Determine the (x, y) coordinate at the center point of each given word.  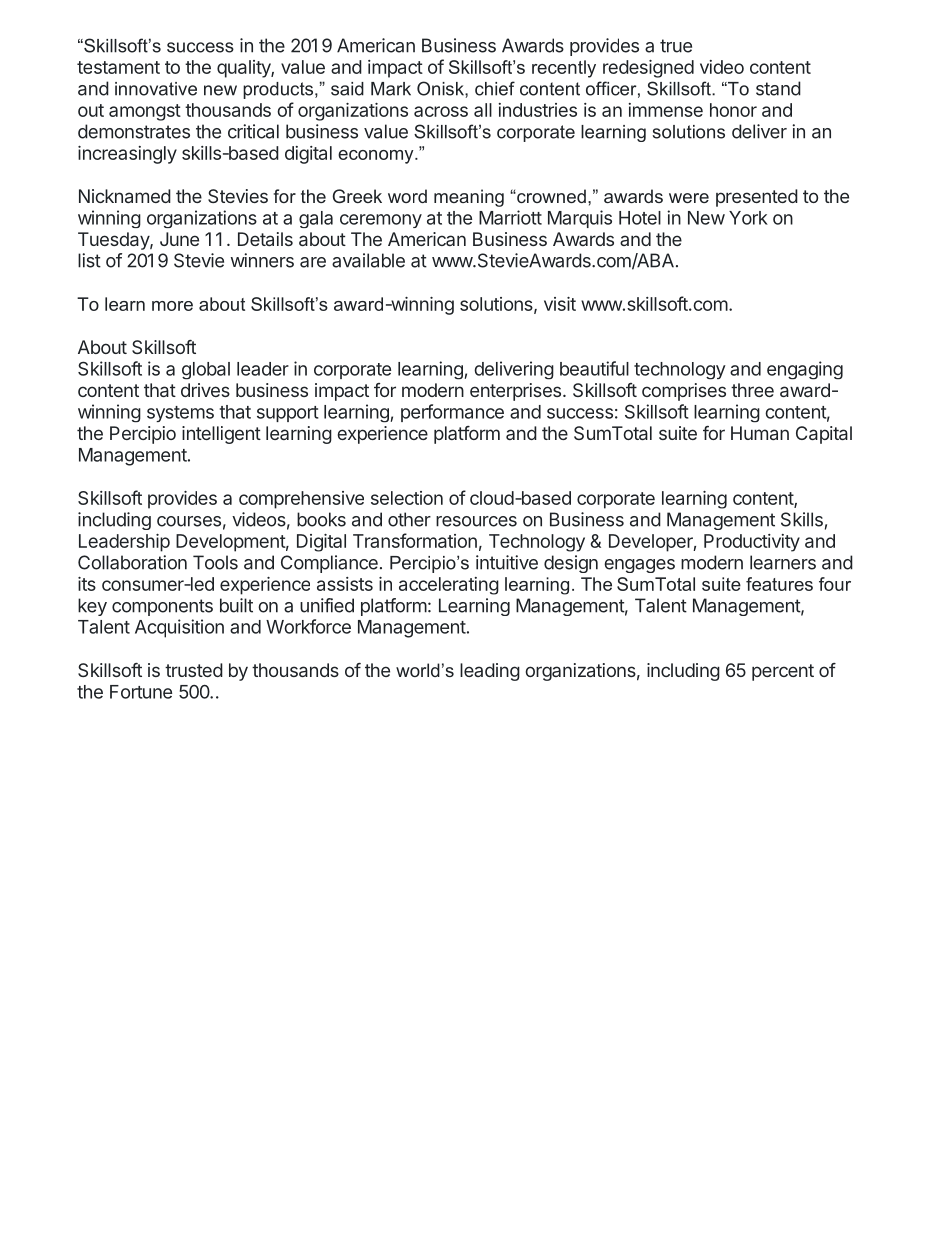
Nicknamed (125, 196)
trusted (194, 670)
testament (118, 67)
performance (452, 413)
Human (760, 433)
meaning (469, 198)
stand (778, 88)
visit (560, 304)
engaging (805, 370)
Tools (215, 562)
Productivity (752, 543)
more (172, 306)
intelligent (221, 435)
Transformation (415, 540)
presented (757, 198)
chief (495, 88)
